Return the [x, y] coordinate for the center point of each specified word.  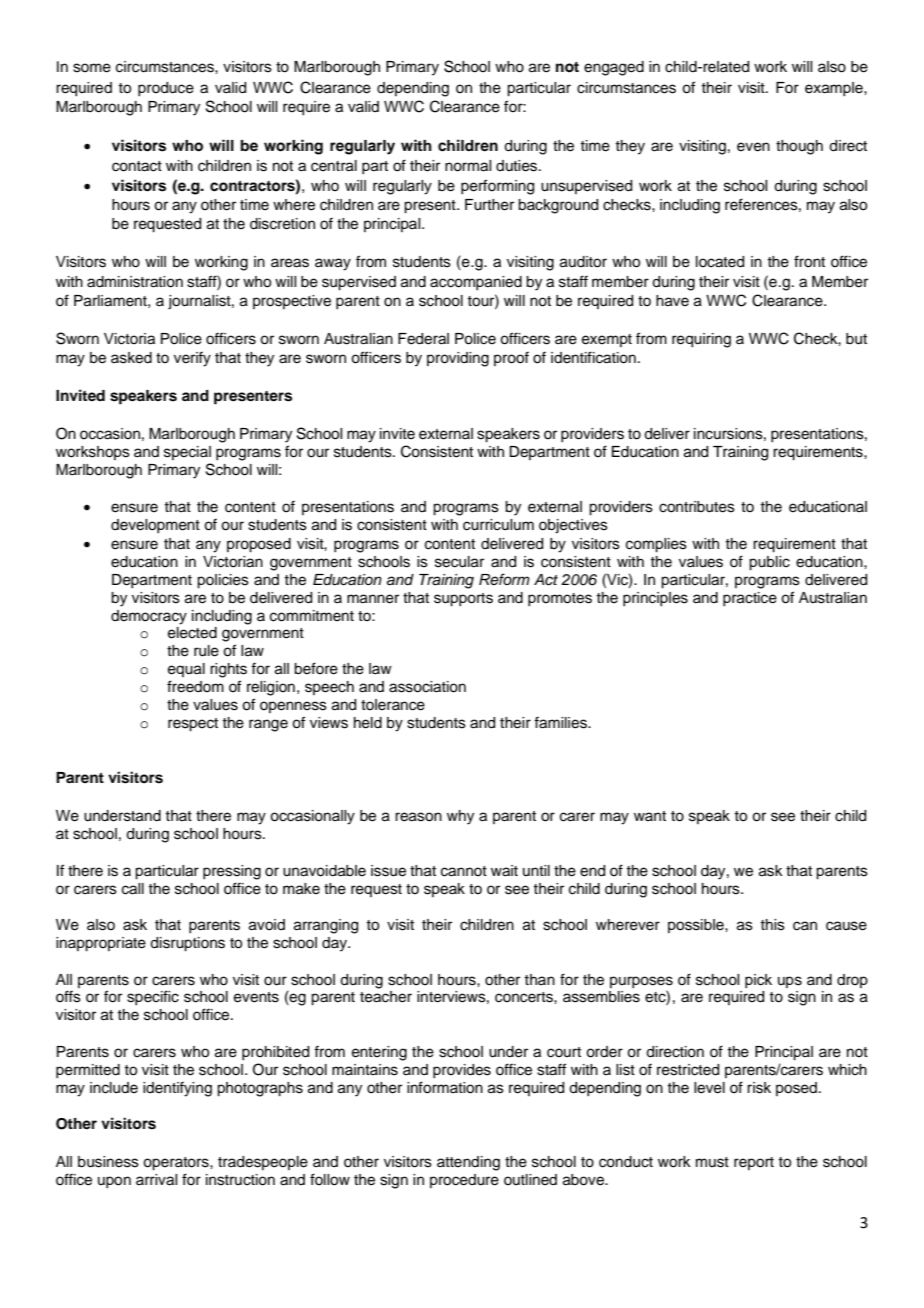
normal [468, 166]
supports [463, 600]
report [754, 1163]
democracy [149, 617]
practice [750, 599]
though [799, 147]
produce [166, 89]
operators [177, 1164]
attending [468, 1163]
